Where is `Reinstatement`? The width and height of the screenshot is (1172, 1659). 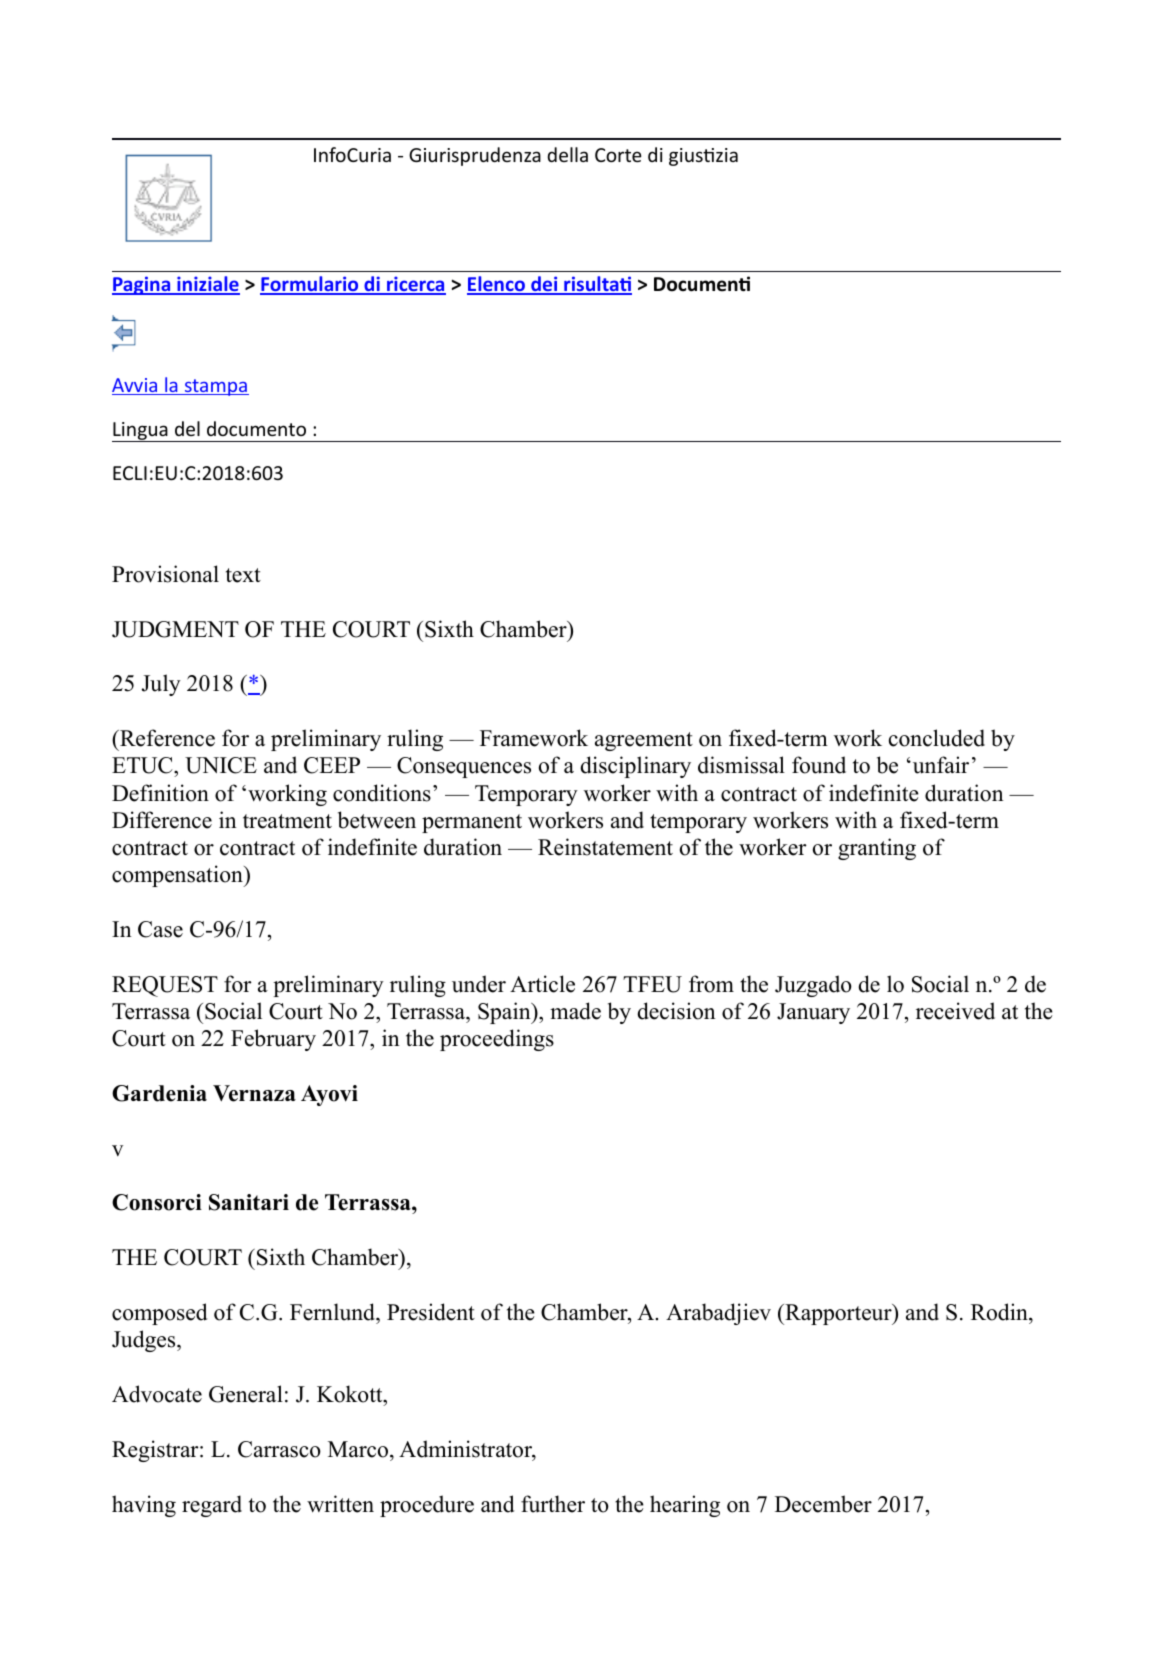 Reinstatement is located at coordinates (605, 847).
